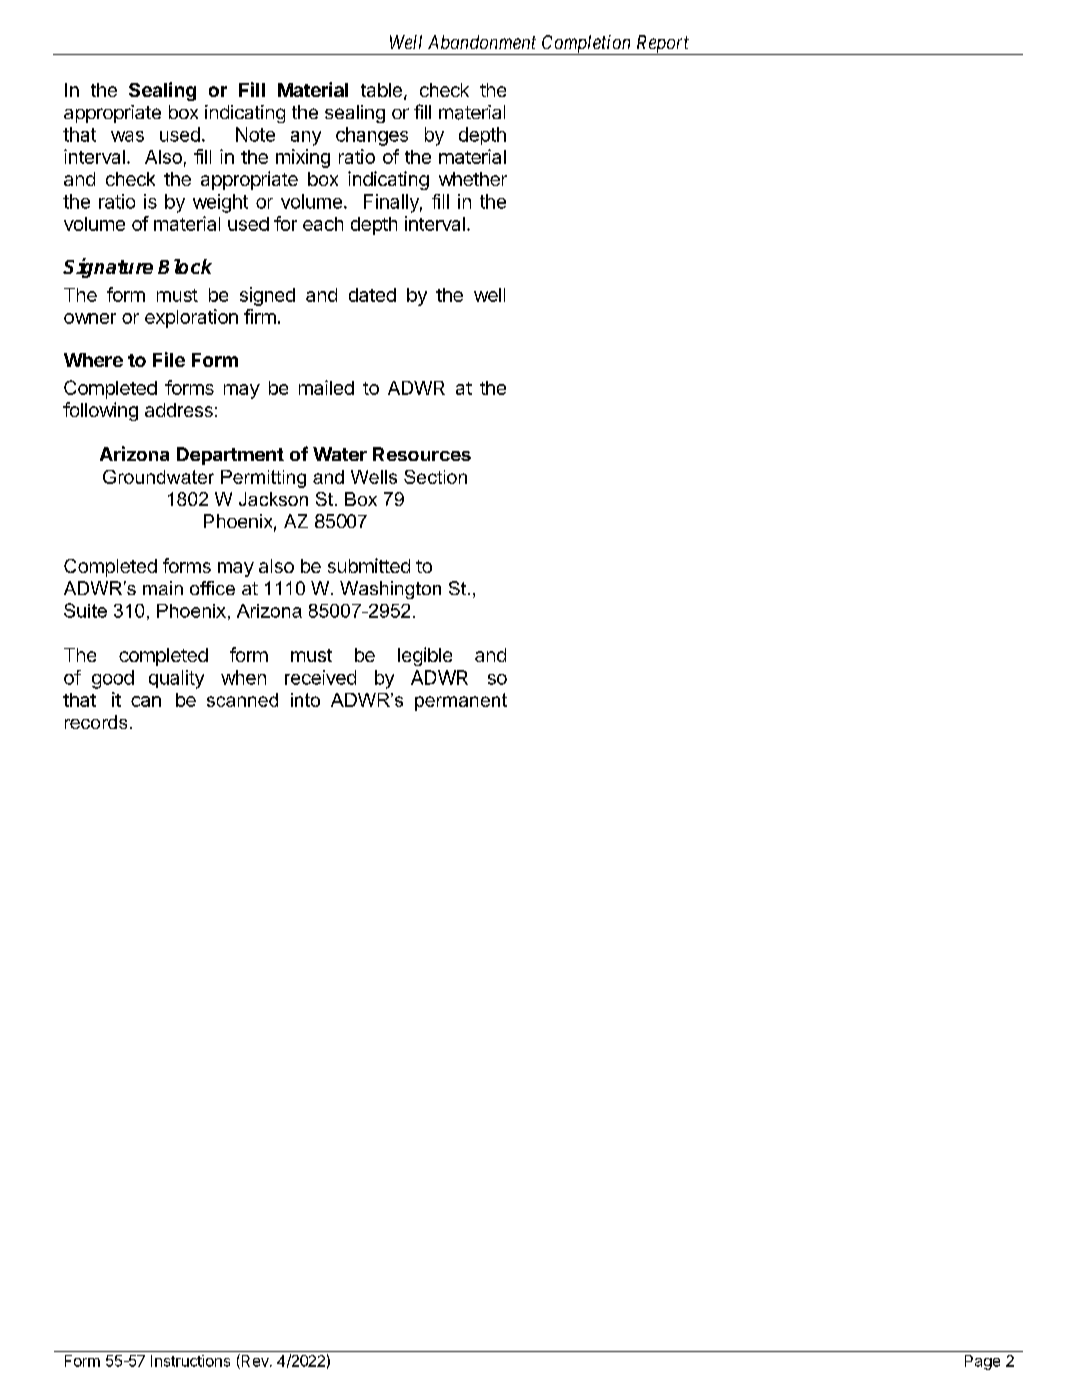  Describe the element at coordinates (982, 1362) in the screenshot. I see `Page` at that location.
